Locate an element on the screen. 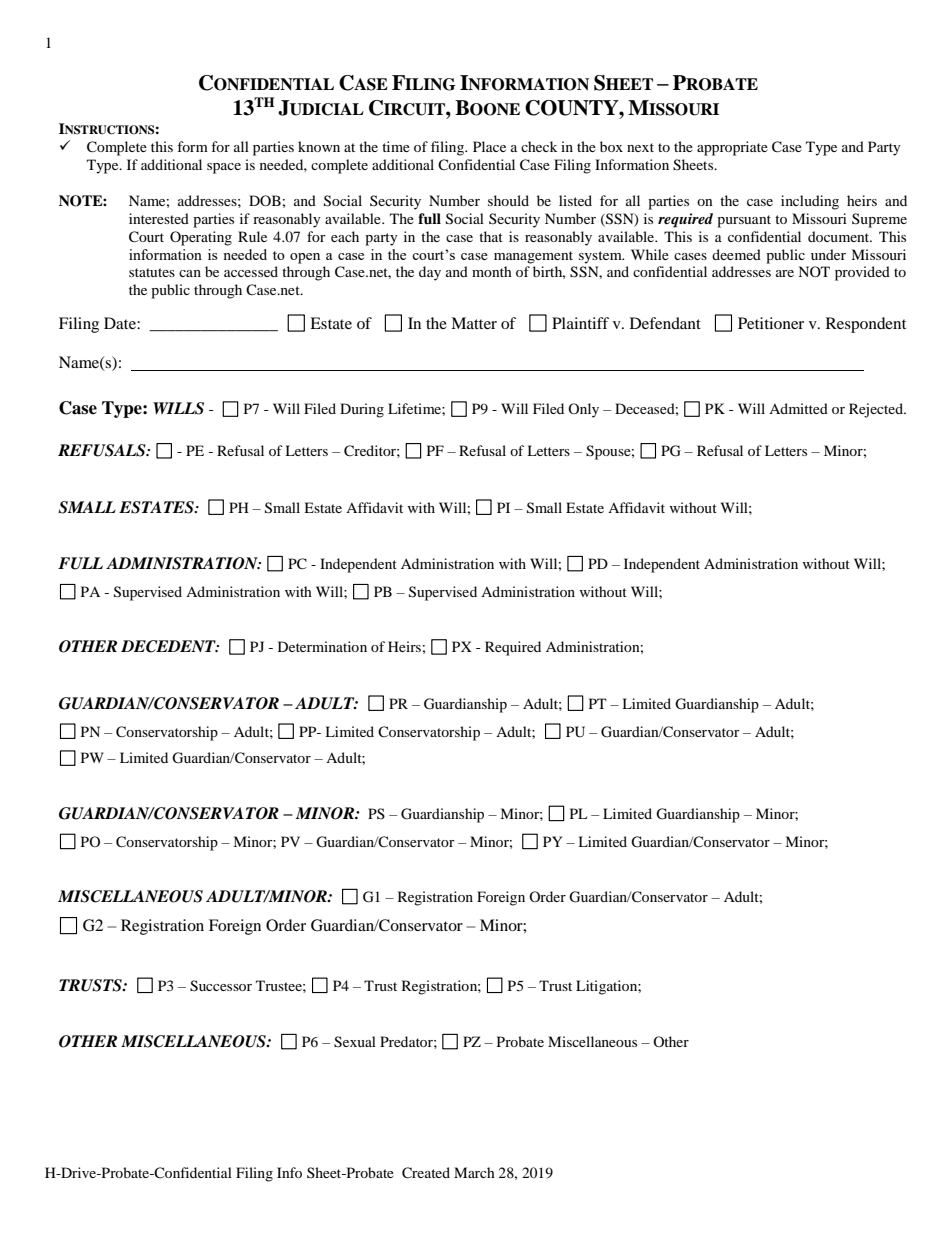  should is located at coordinates (508, 200).
